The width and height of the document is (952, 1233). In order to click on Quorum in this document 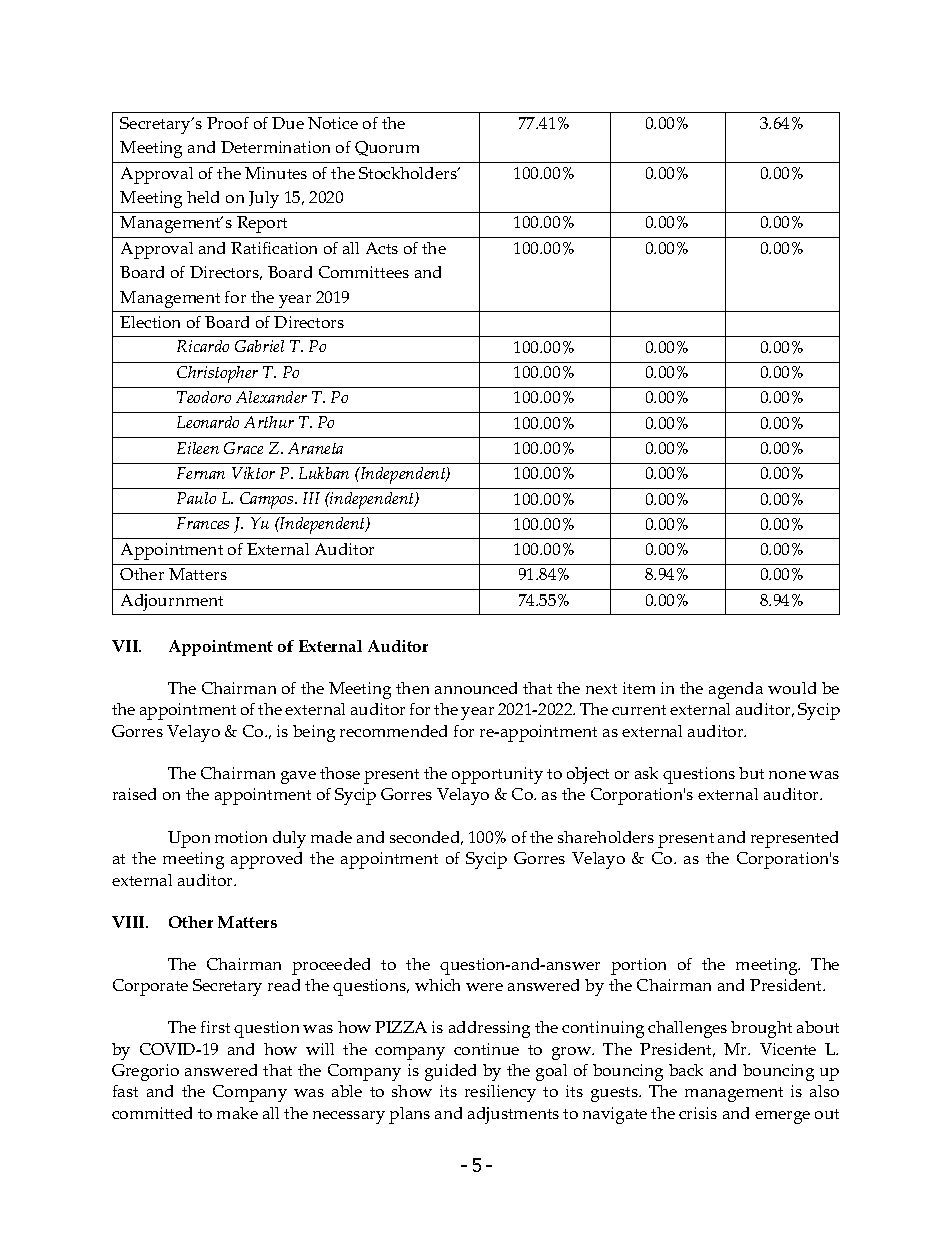, I will do `click(387, 148)`.
